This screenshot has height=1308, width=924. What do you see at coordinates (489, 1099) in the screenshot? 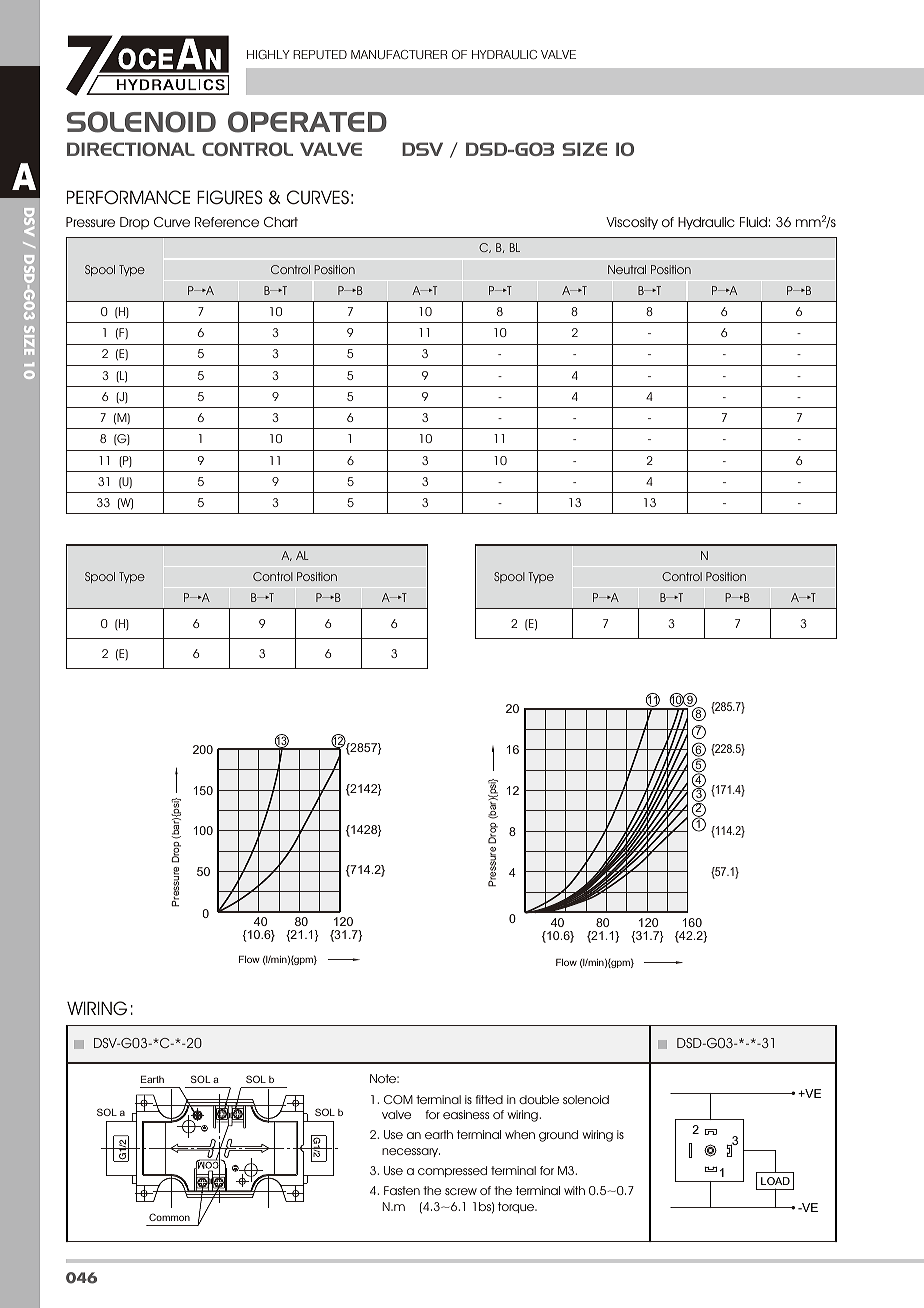
I see `fitted` at bounding box center [489, 1099].
